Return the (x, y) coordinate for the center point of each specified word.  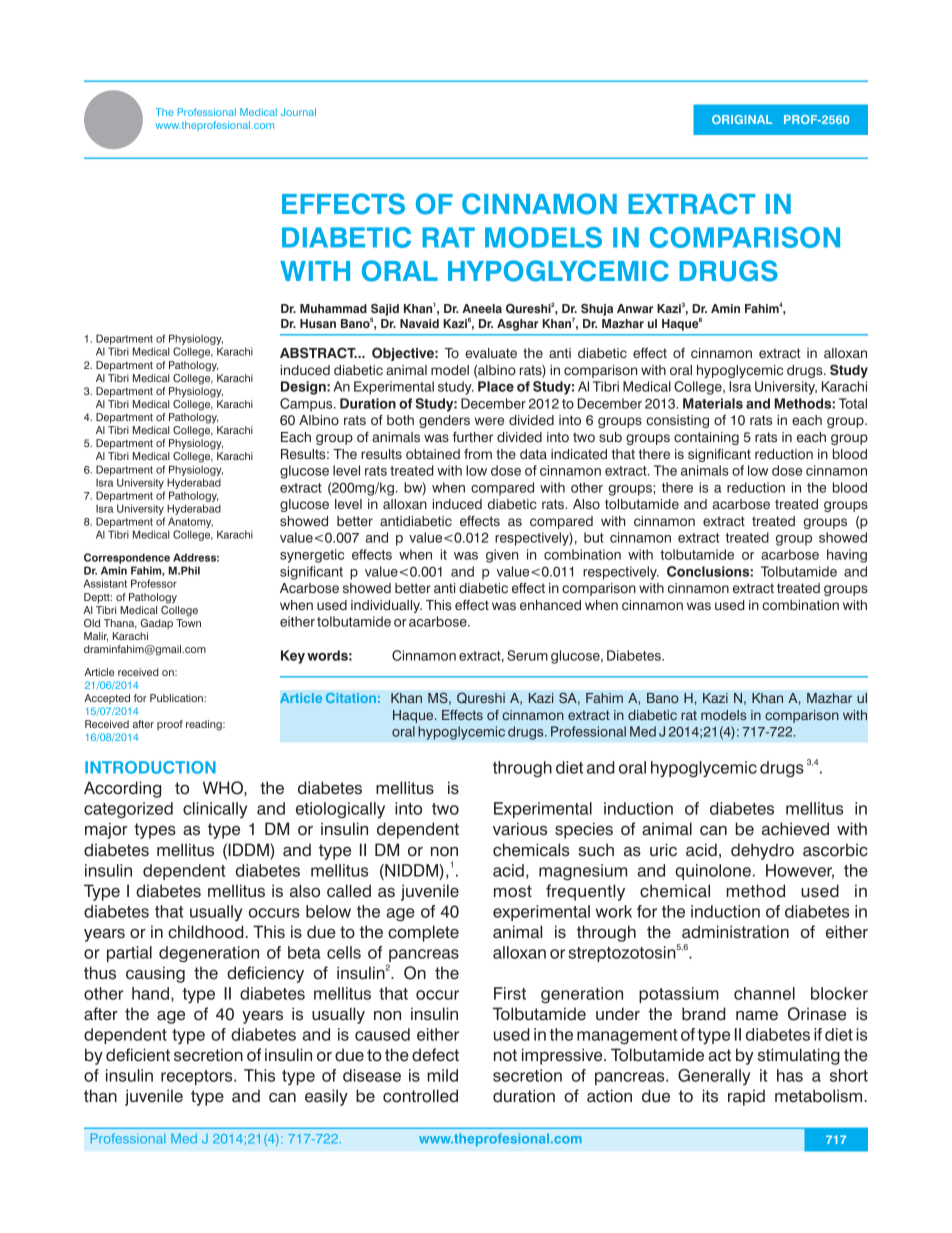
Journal (298, 112)
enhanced (550, 605)
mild (442, 1075)
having (847, 556)
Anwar (635, 308)
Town (188, 623)
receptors (198, 1077)
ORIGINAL (742, 119)
